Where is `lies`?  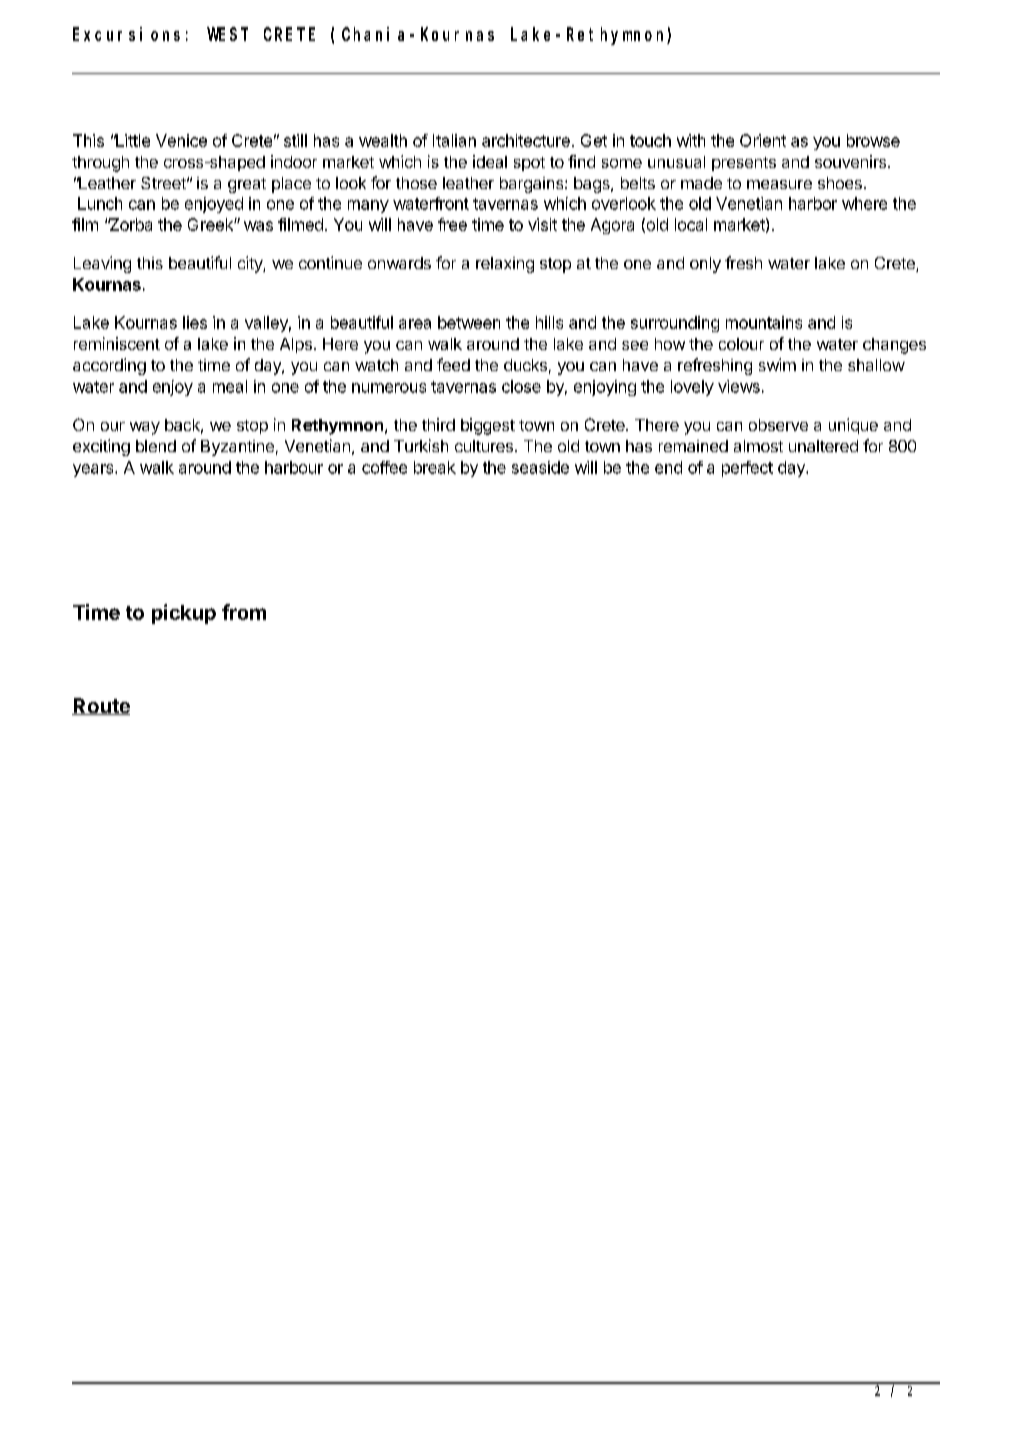
lies is located at coordinates (195, 322).
